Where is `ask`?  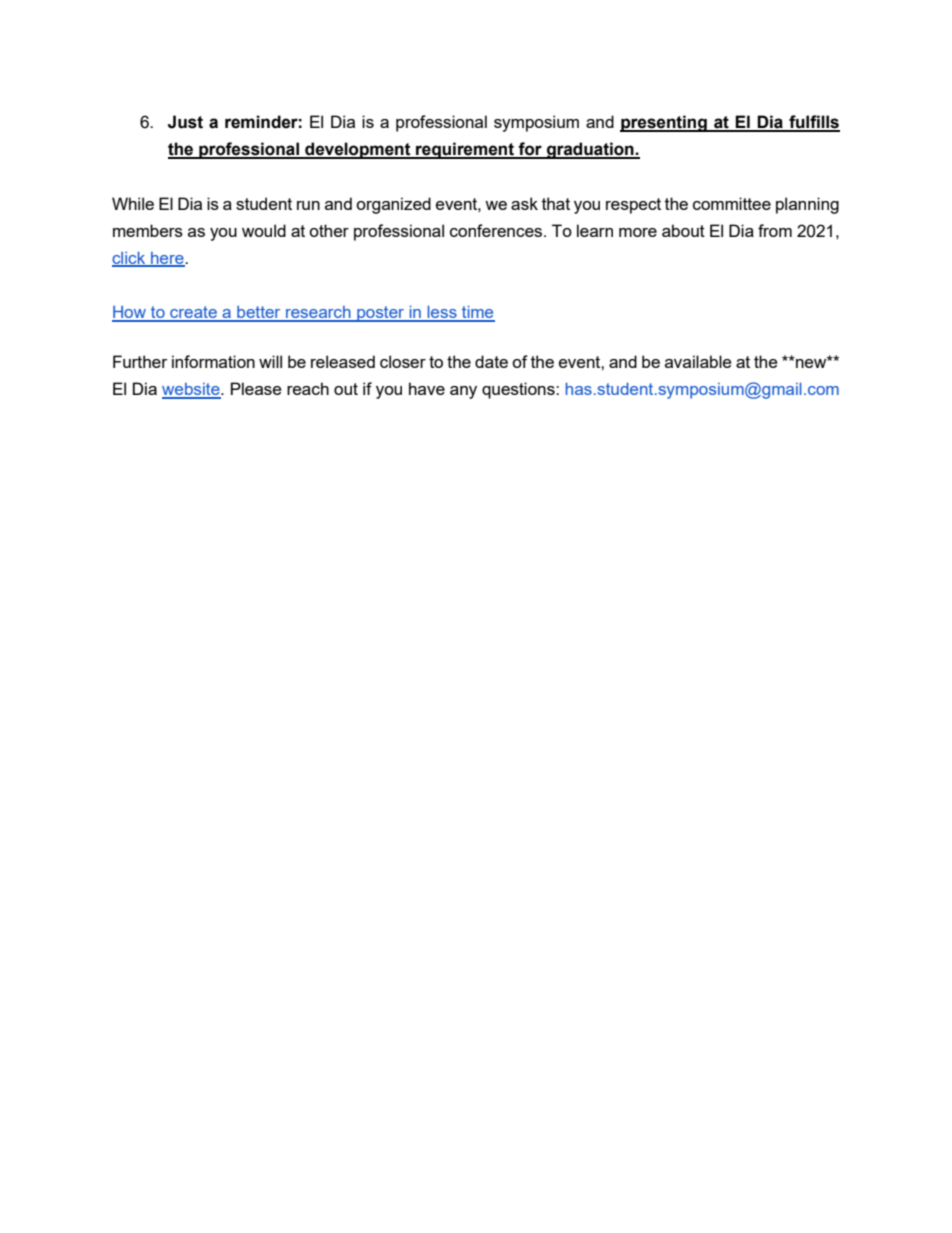
ask is located at coordinates (524, 203).
